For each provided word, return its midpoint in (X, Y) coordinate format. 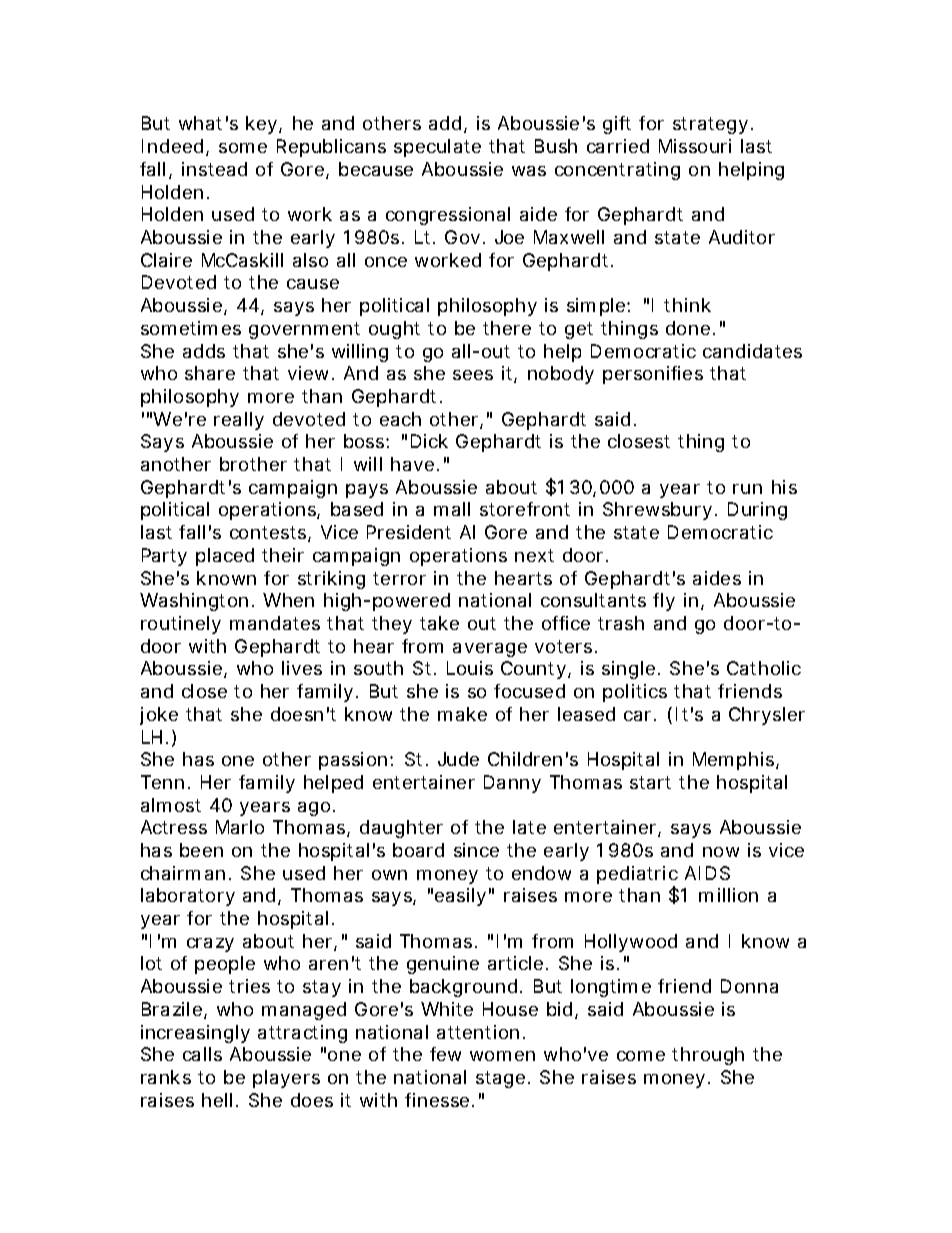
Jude (458, 759)
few (445, 1054)
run (747, 489)
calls (202, 1054)
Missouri (695, 146)
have (412, 464)
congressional (448, 216)
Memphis (735, 761)
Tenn (162, 782)
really (239, 421)
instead (214, 169)
